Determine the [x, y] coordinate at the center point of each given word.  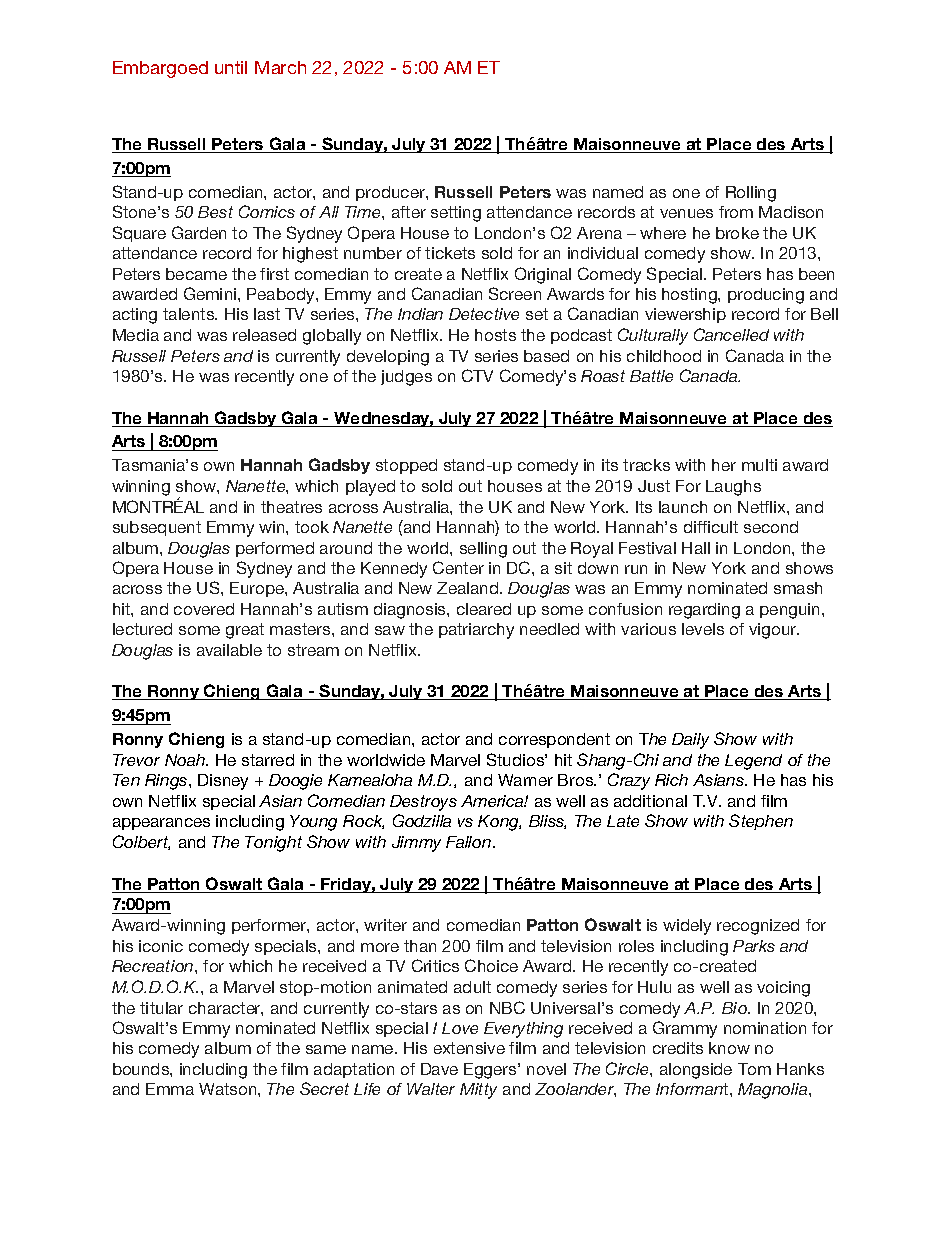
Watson [229, 1089]
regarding [704, 611]
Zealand [469, 588]
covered [204, 609]
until [231, 67]
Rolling [751, 194]
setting [456, 214]
